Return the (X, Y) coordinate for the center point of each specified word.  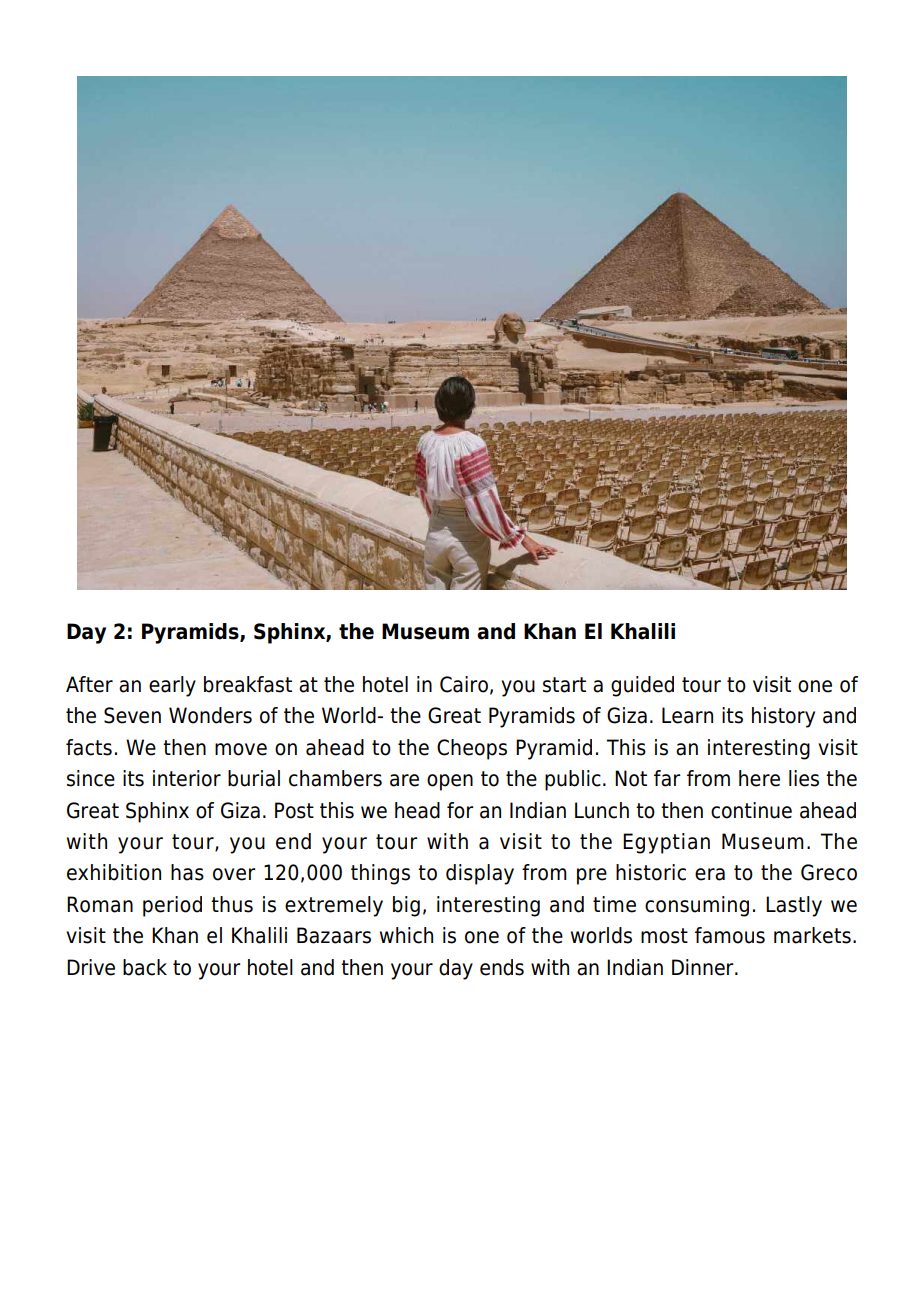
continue (751, 810)
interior (187, 778)
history (783, 717)
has (187, 872)
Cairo (464, 684)
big (406, 906)
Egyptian (666, 843)
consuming (697, 906)
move (241, 749)
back (145, 967)
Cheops (472, 749)
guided (642, 686)
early (172, 686)
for (460, 810)
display (480, 874)
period (172, 906)
